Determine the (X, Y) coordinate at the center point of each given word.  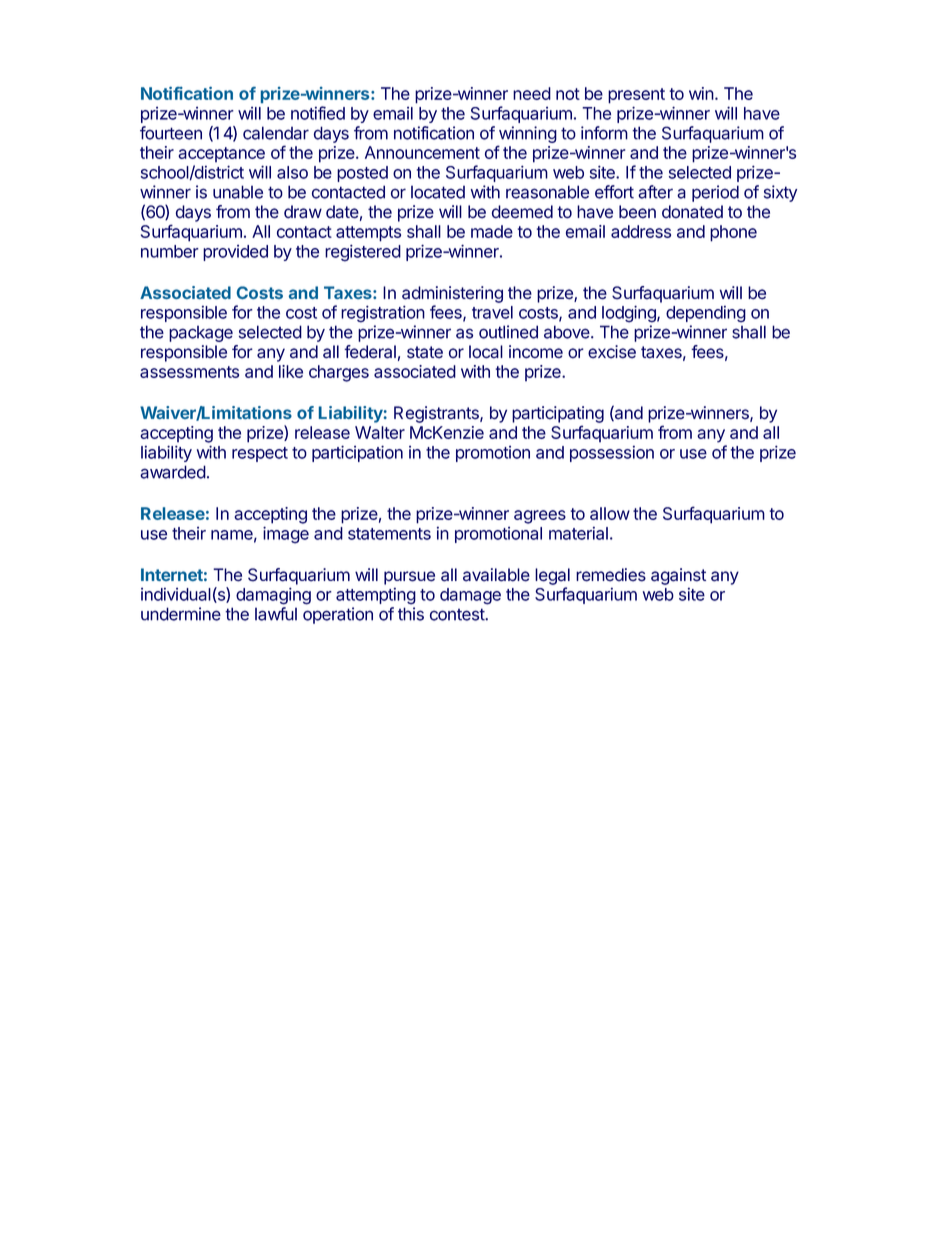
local (486, 352)
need (532, 93)
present (636, 96)
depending (706, 314)
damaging (273, 596)
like (291, 371)
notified (318, 113)
